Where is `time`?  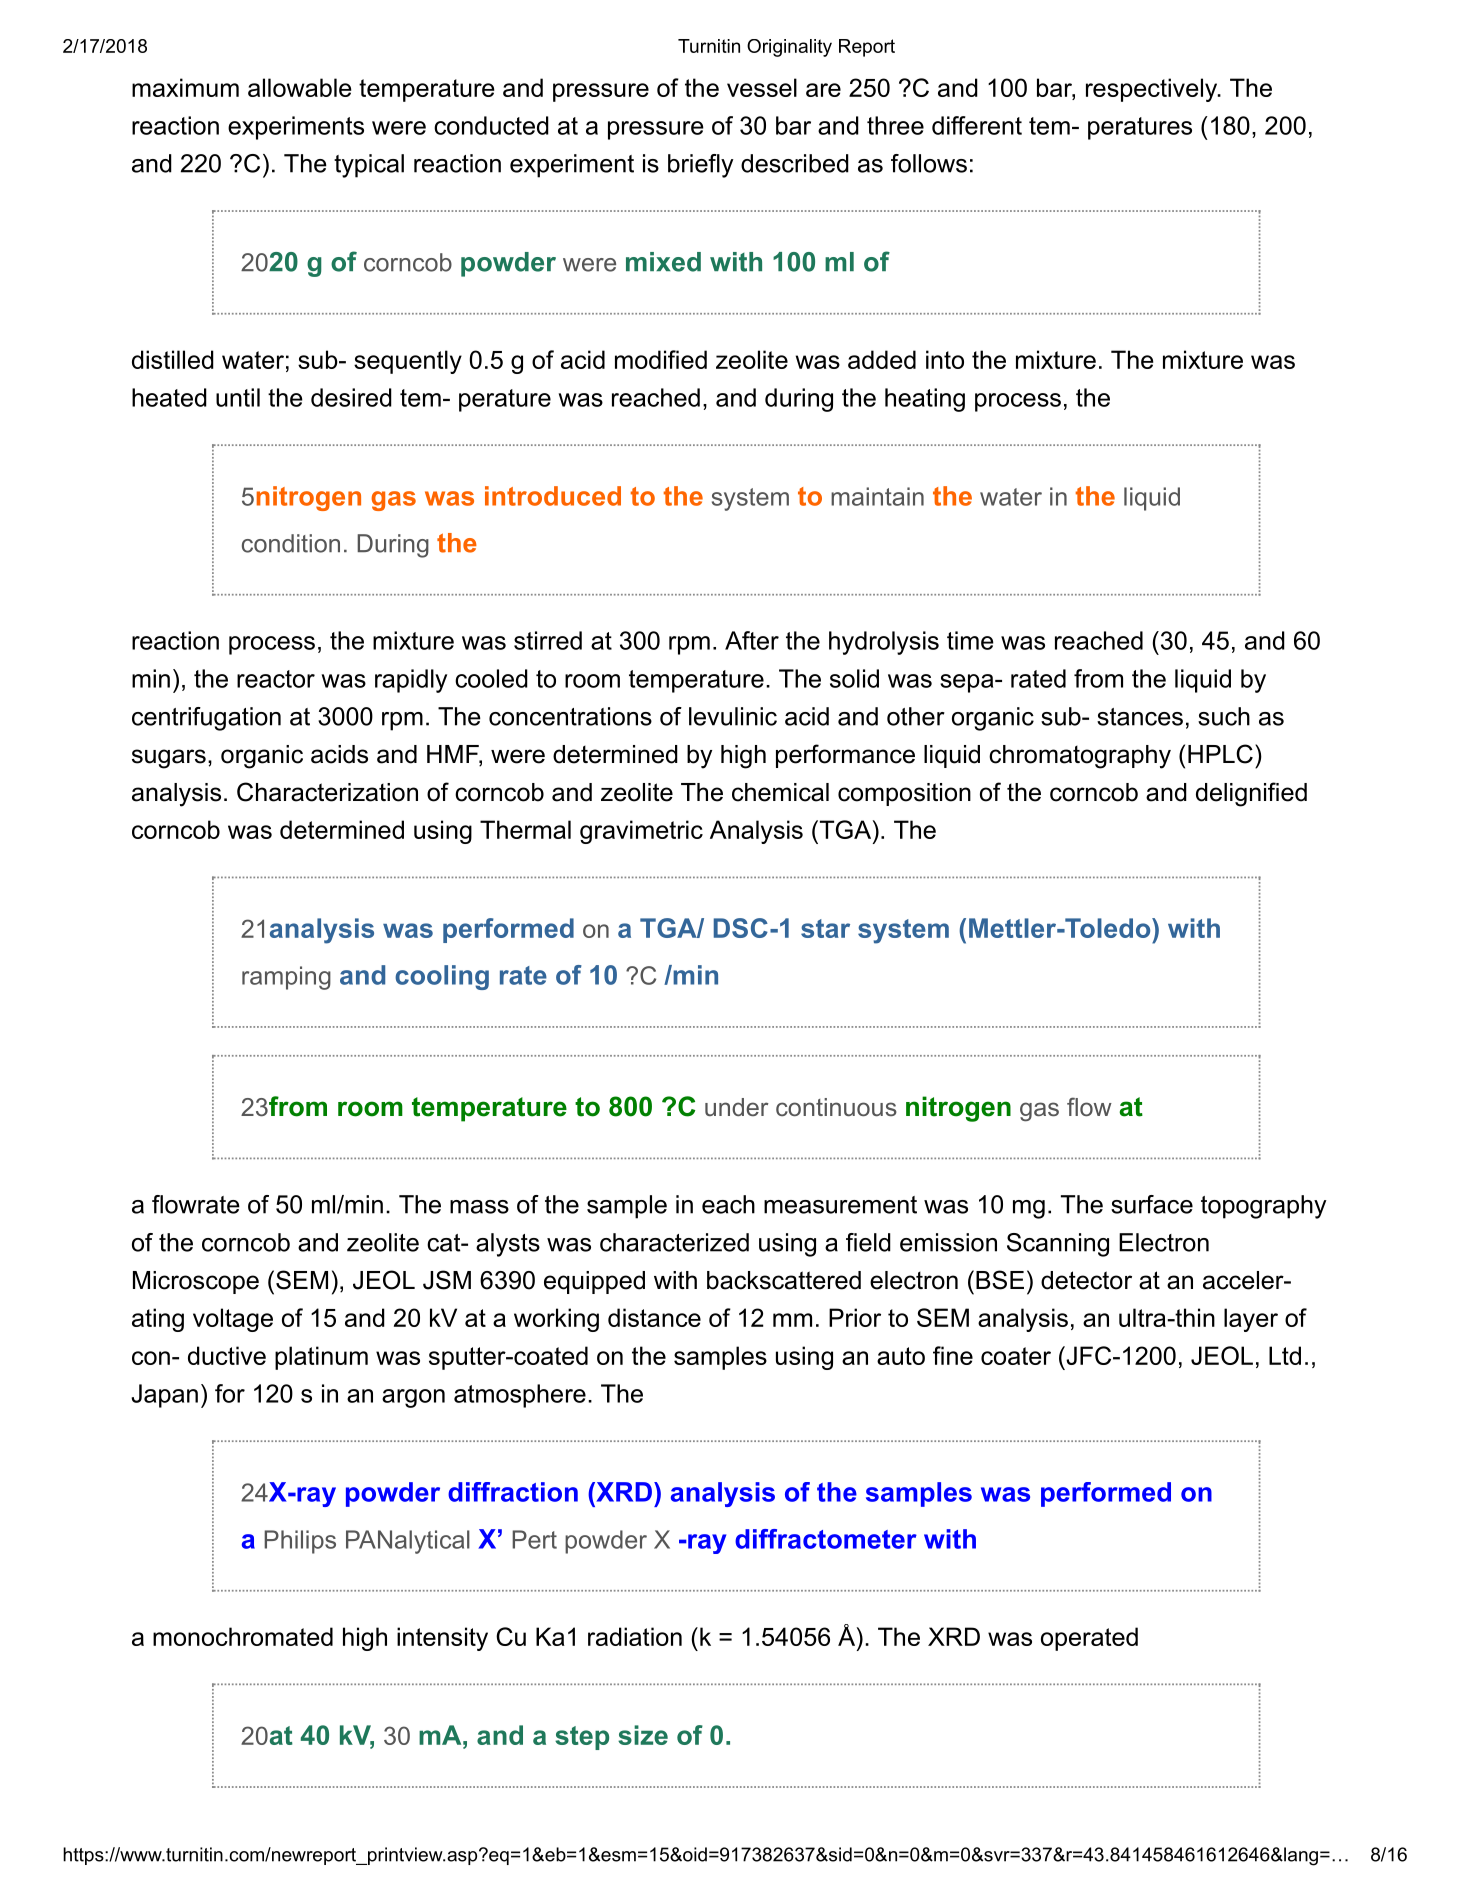
time is located at coordinates (970, 640).
